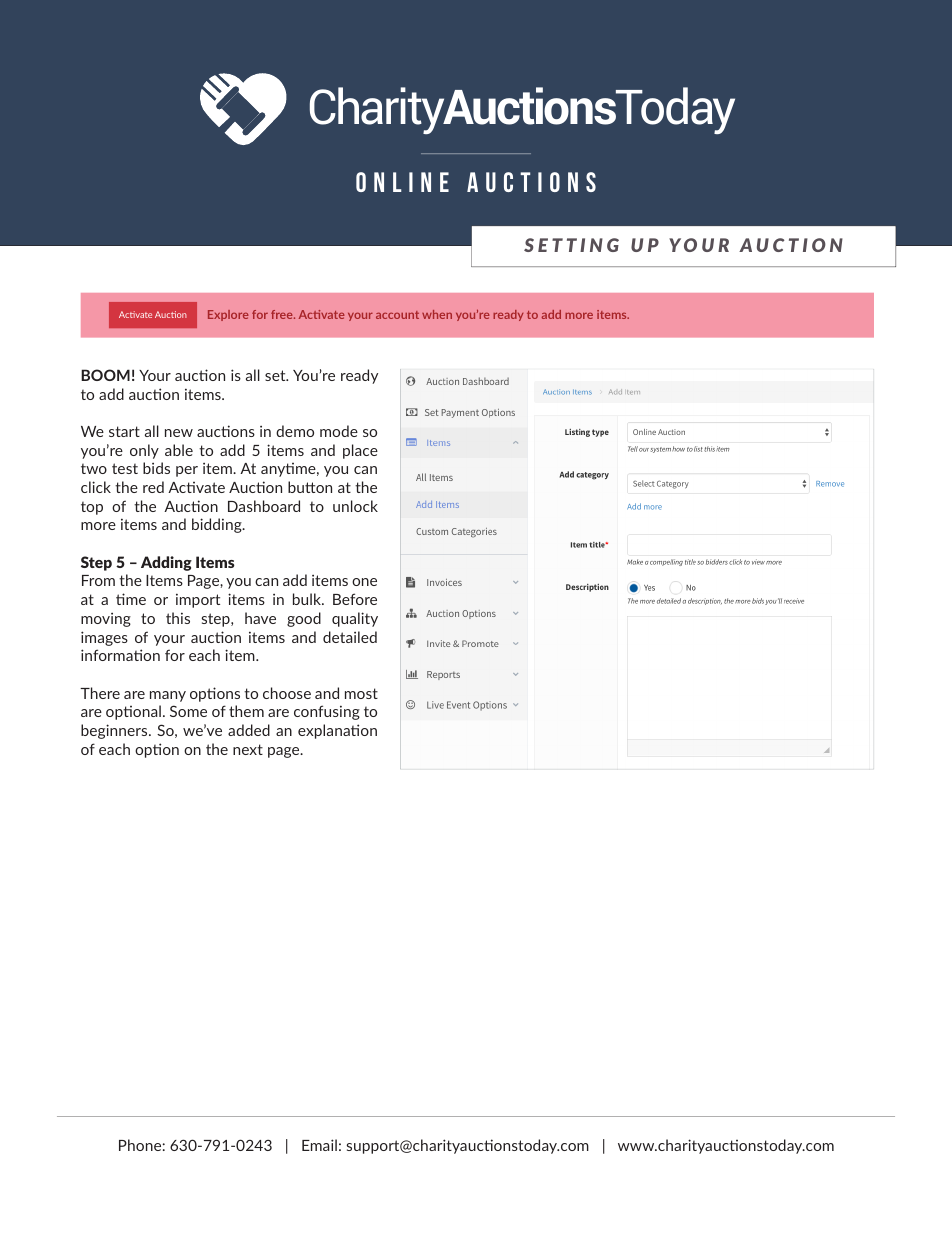 Image resolution: width=952 pixels, height=1233 pixels. What do you see at coordinates (350, 637) in the page?
I see `detailed` at bounding box center [350, 637].
